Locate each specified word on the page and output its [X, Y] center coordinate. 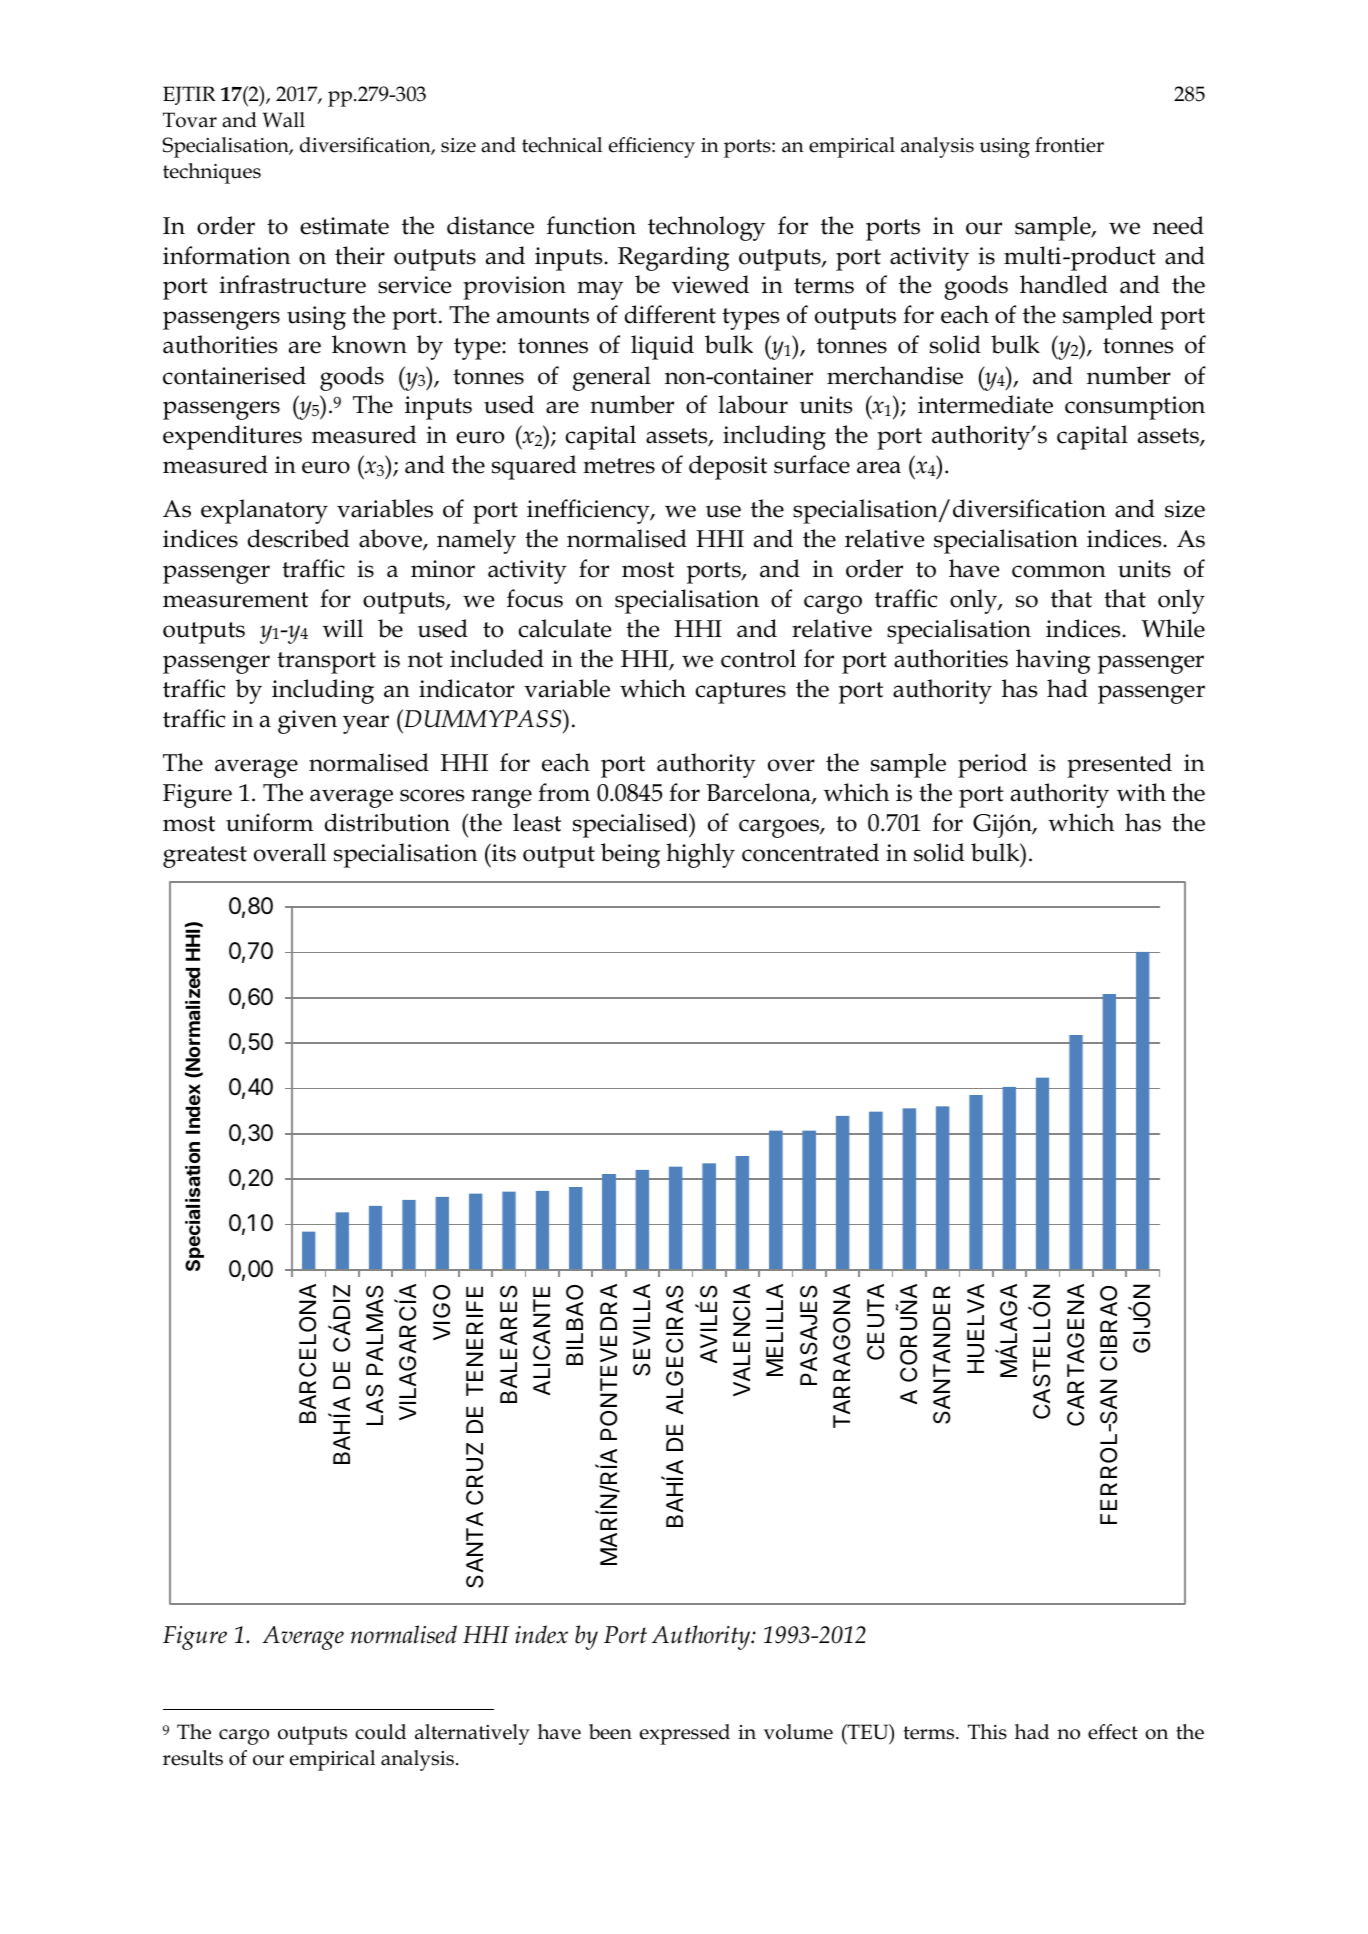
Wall [284, 120]
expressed [685, 1734]
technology [706, 228]
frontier [1069, 145]
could [380, 1732]
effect [1113, 1732]
